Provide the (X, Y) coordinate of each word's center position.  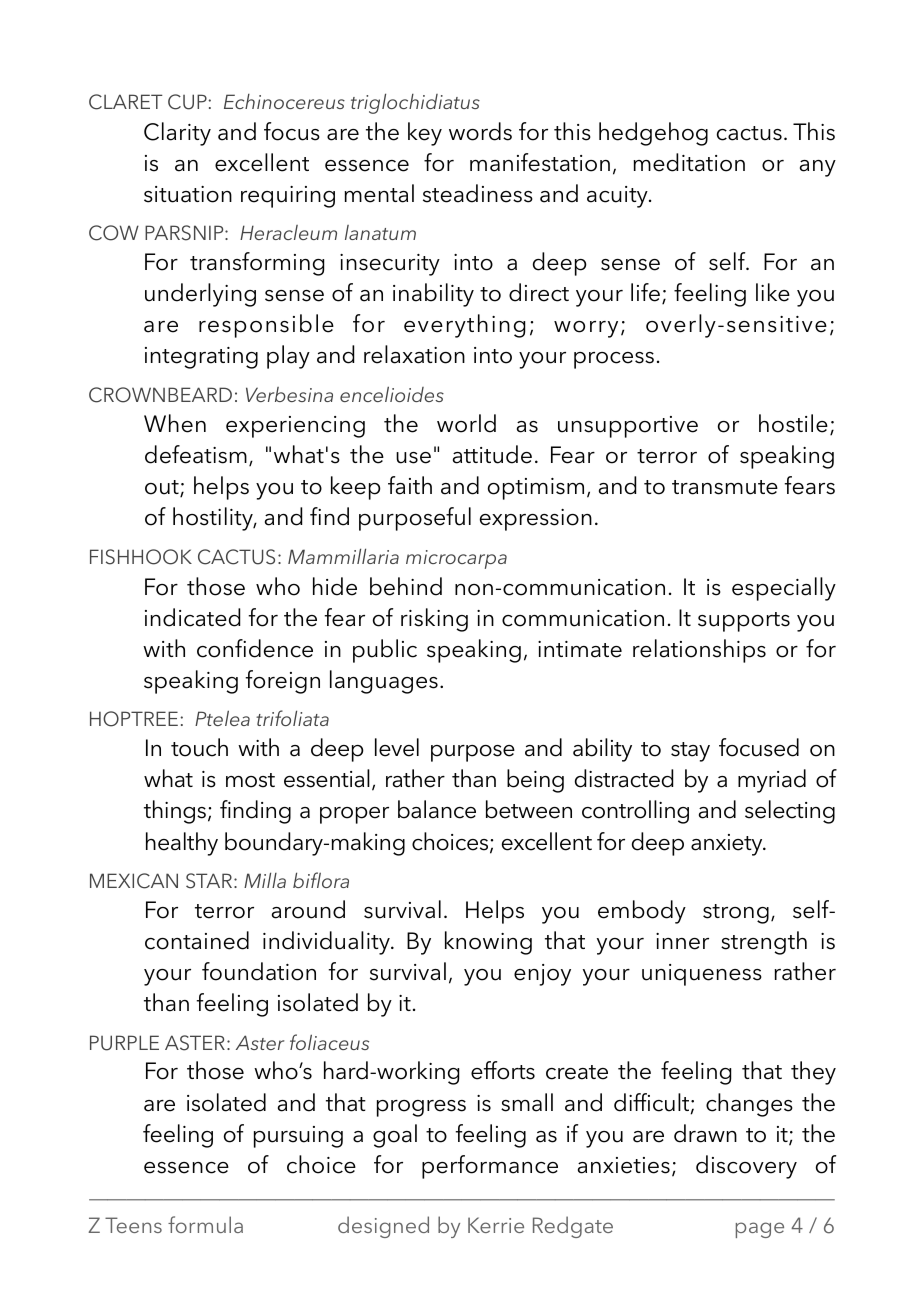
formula (205, 1224)
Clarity (177, 134)
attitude (492, 454)
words (480, 131)
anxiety (728, 845)
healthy (182, 844)
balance (437, 809)
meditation (689, 162)
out (163, 488)
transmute (725, 487)
